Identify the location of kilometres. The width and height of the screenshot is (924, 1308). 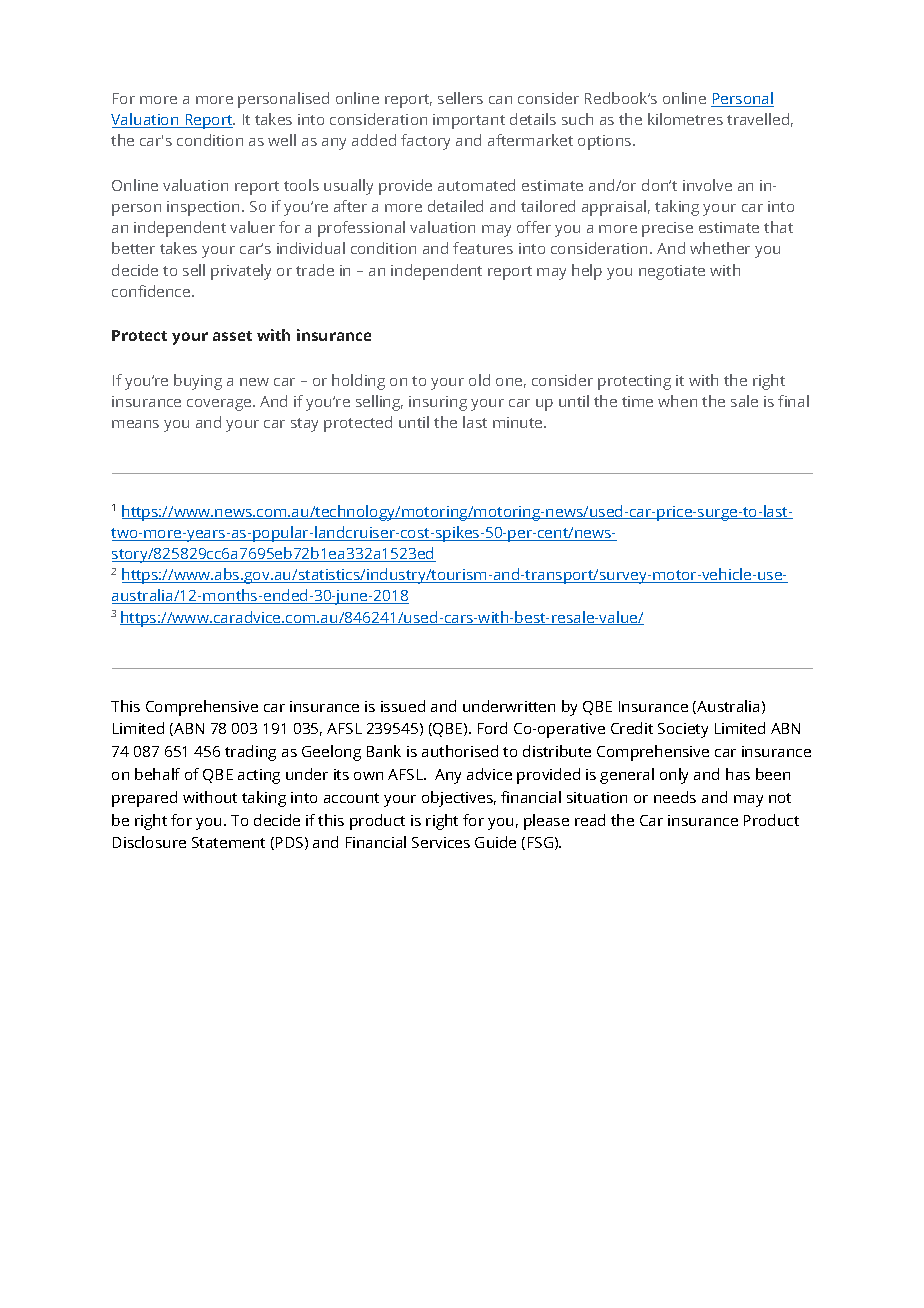
(685, 119).
